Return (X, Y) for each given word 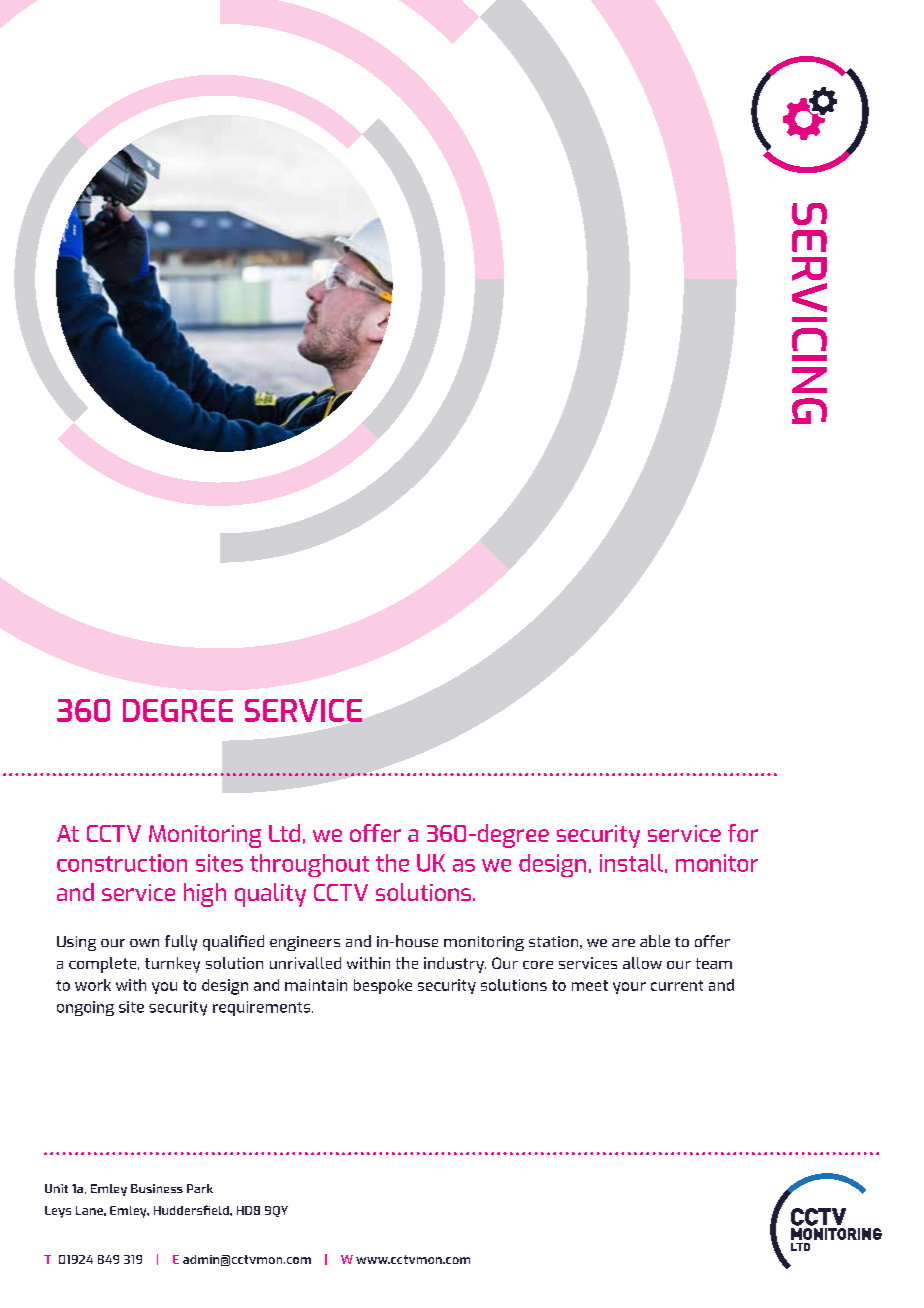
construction (122, 863)
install (631, 863)
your (629, 988)
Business (157, 1188)
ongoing (85, 1008)
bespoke (383, 986)
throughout (309, 865)
